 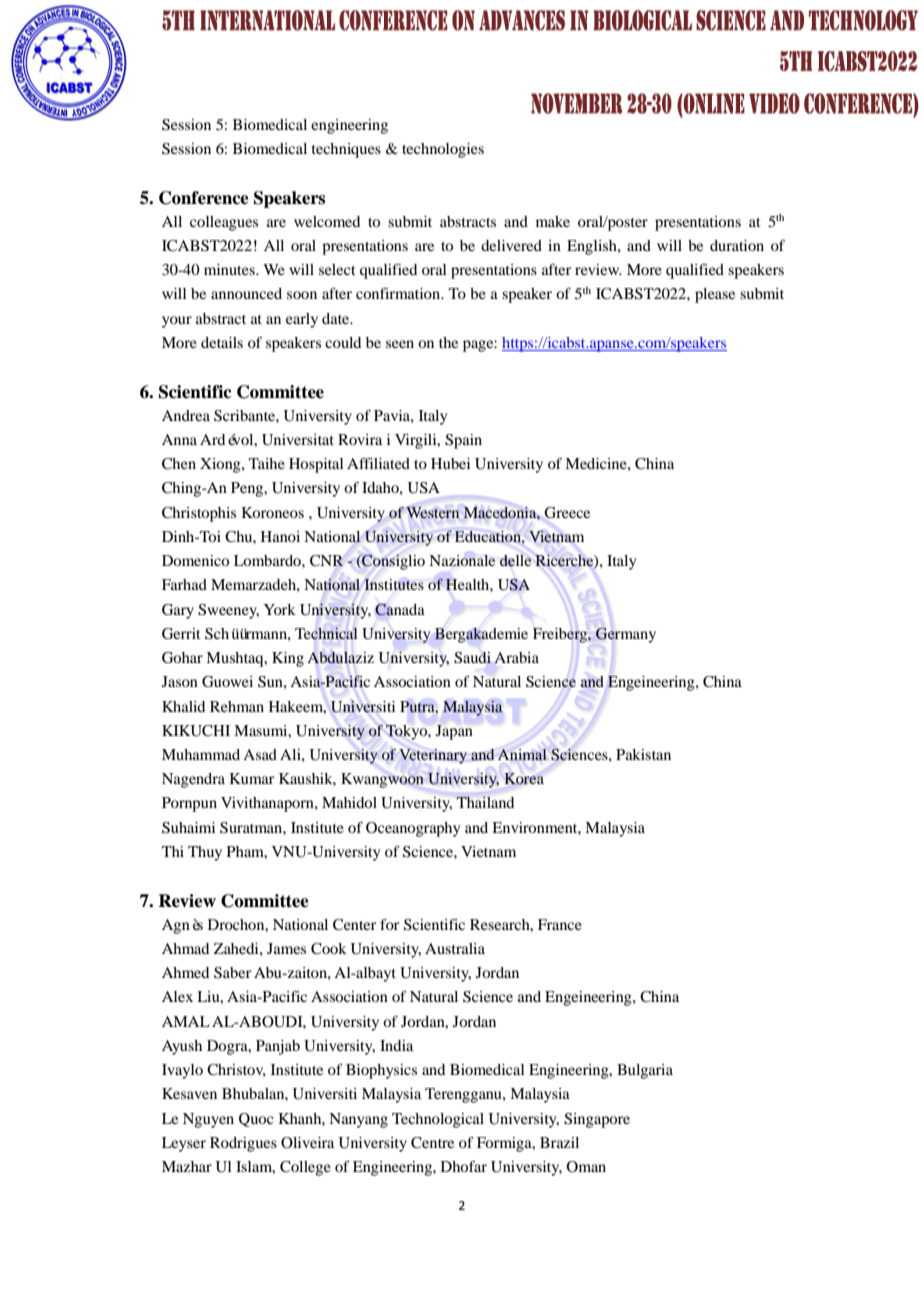 I want to click on Greece, so click(x=567, y=513).
